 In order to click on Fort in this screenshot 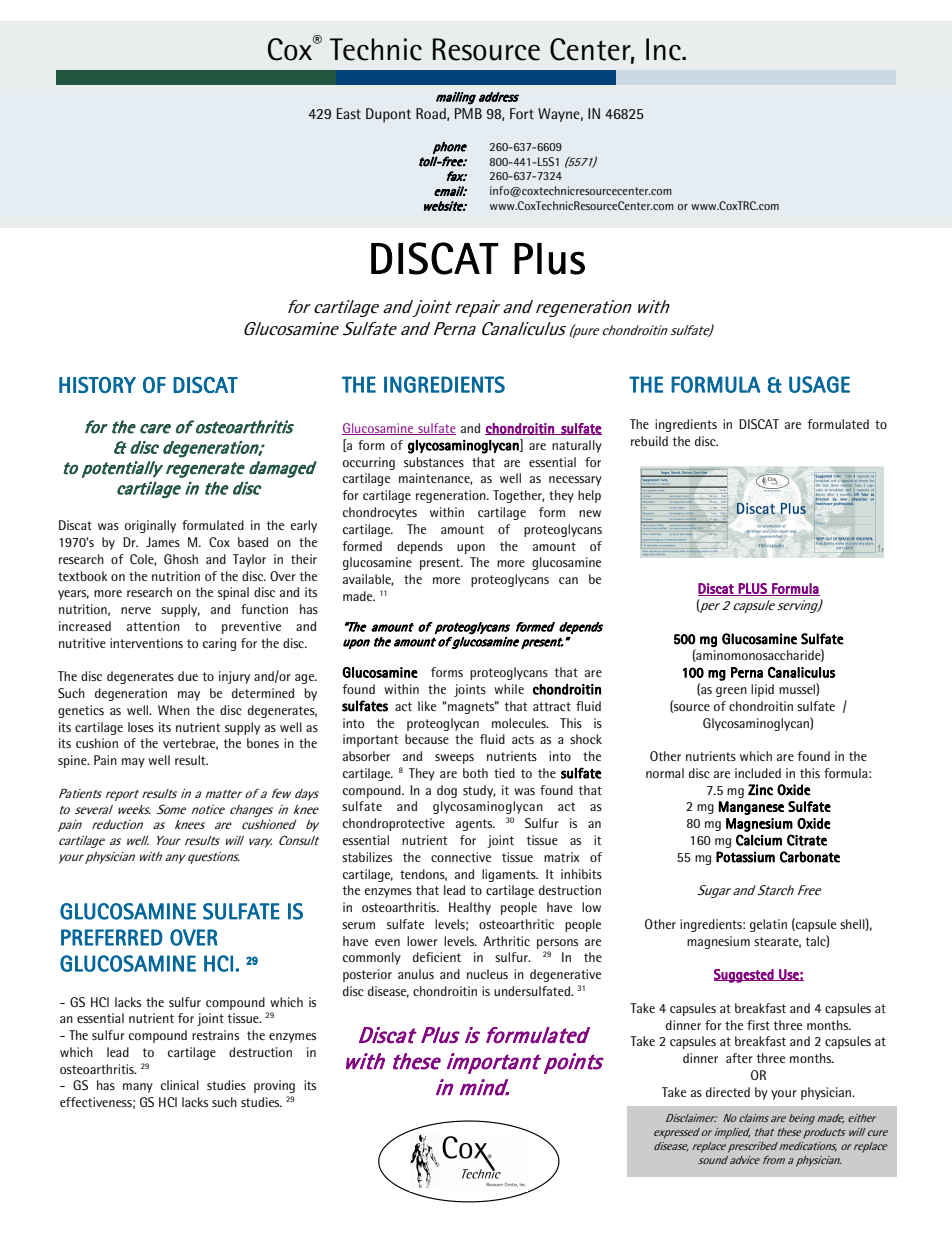, I will do `click(522, 113)`.
